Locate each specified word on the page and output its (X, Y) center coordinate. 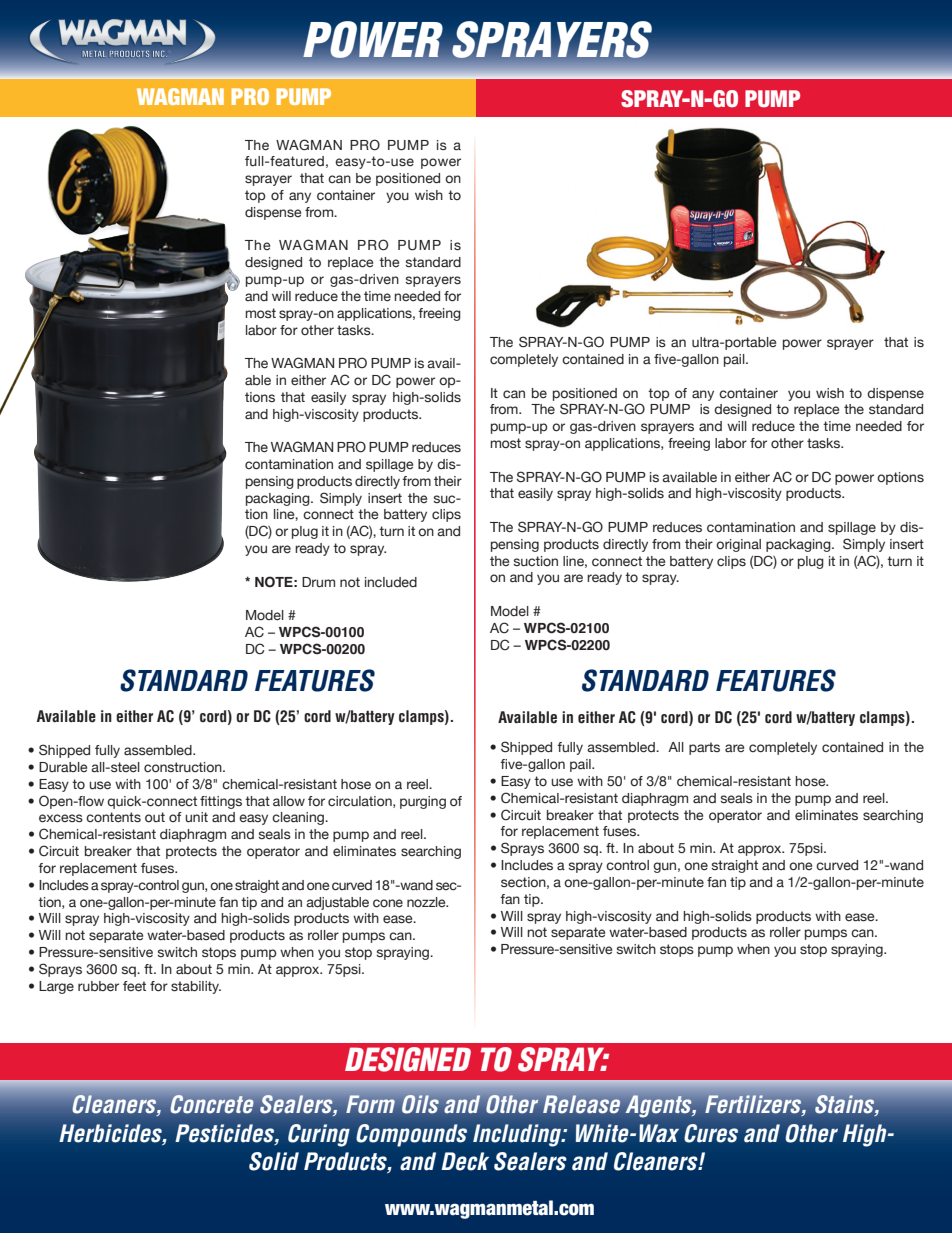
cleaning (299, 818)
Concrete (212, 1104)
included (391, 582)
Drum (318, 582)
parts (704, 748)
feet (134, 986)
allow (289, 801)
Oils (420, 1104)
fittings (221, 802)
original (738, 545)
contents (113, 817)
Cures (711, 1133)
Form (370, 1104)
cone (388, 903)
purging (423, 802)
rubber (98, 986)
